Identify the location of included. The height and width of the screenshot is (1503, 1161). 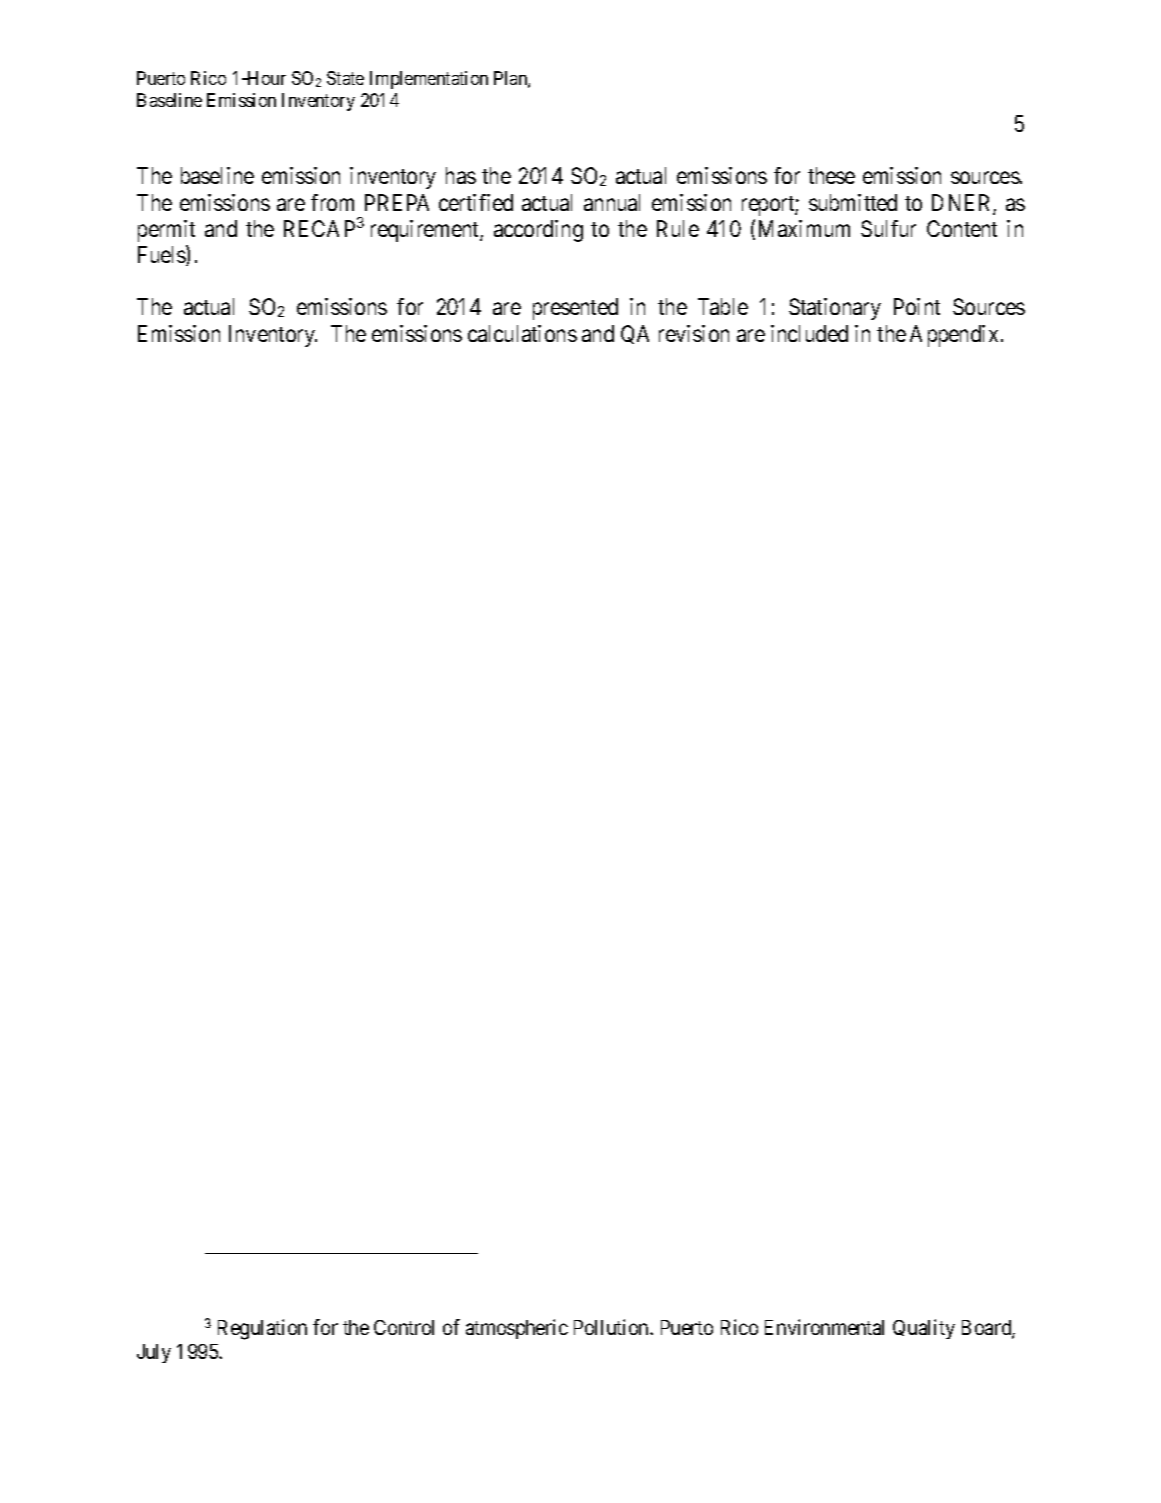
(809, 333).
